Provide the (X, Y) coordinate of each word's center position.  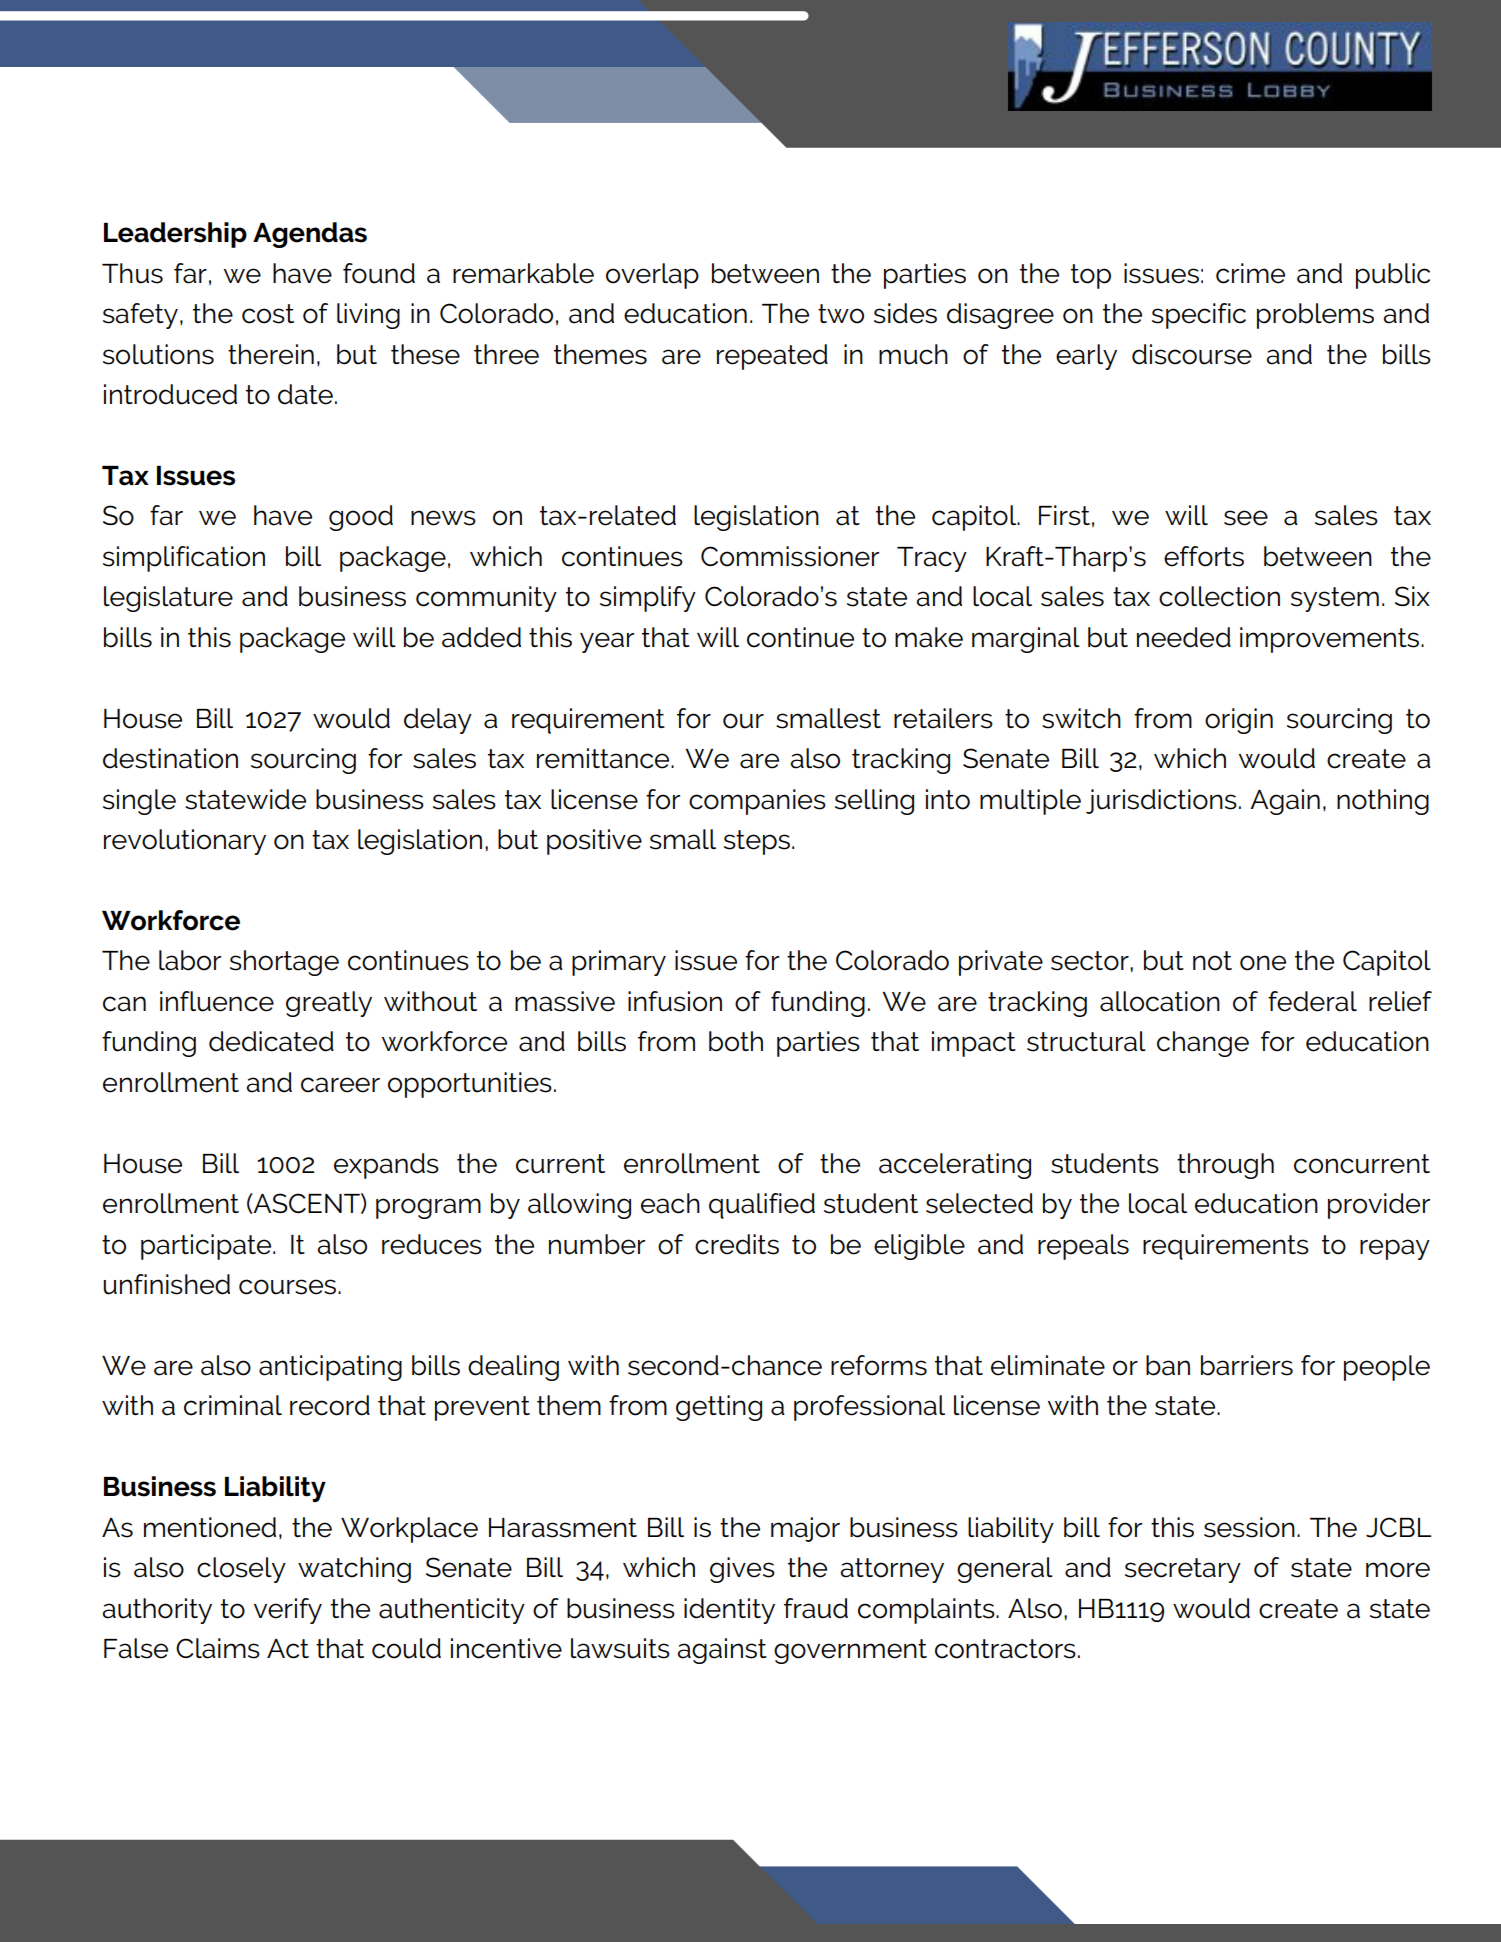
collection (1219, 596)
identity (729, 1611)
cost (268, 314)
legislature (168, 599)
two (841, 314)
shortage (284, 963)
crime (1250, 273)
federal (1312, 1001)
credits (737, 1244)
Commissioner (790, 556)
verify (288, 1611)
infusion (675, 1001)
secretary (1183, 1570)
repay (1395, 1249)
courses (289, 1287)
